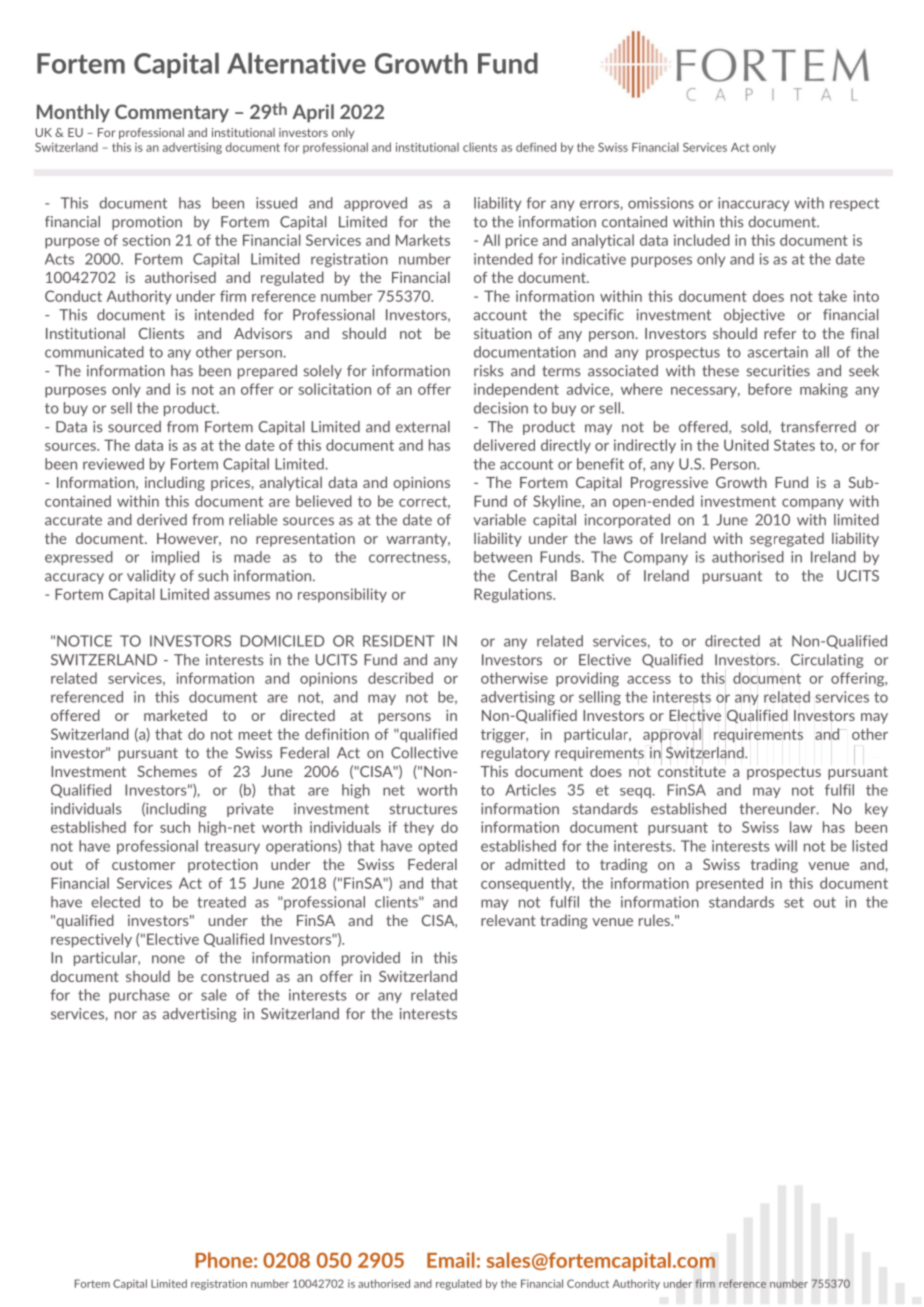 Image resolution: width=924 pixels, height=1307 pixels. I want to click on Circulating, so click(827, 661).
